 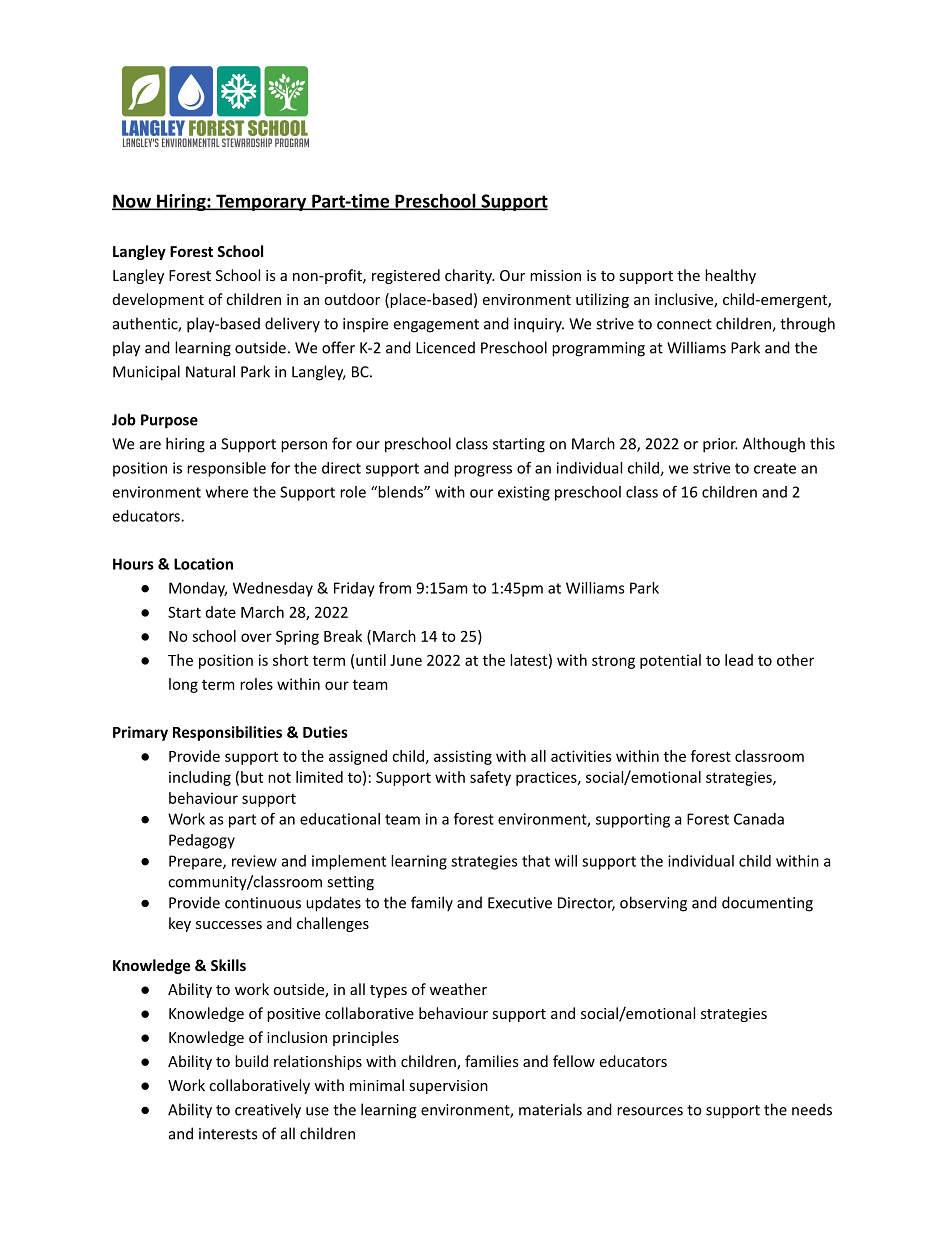 I want to click on healthy, so click(x=730, y=276).
